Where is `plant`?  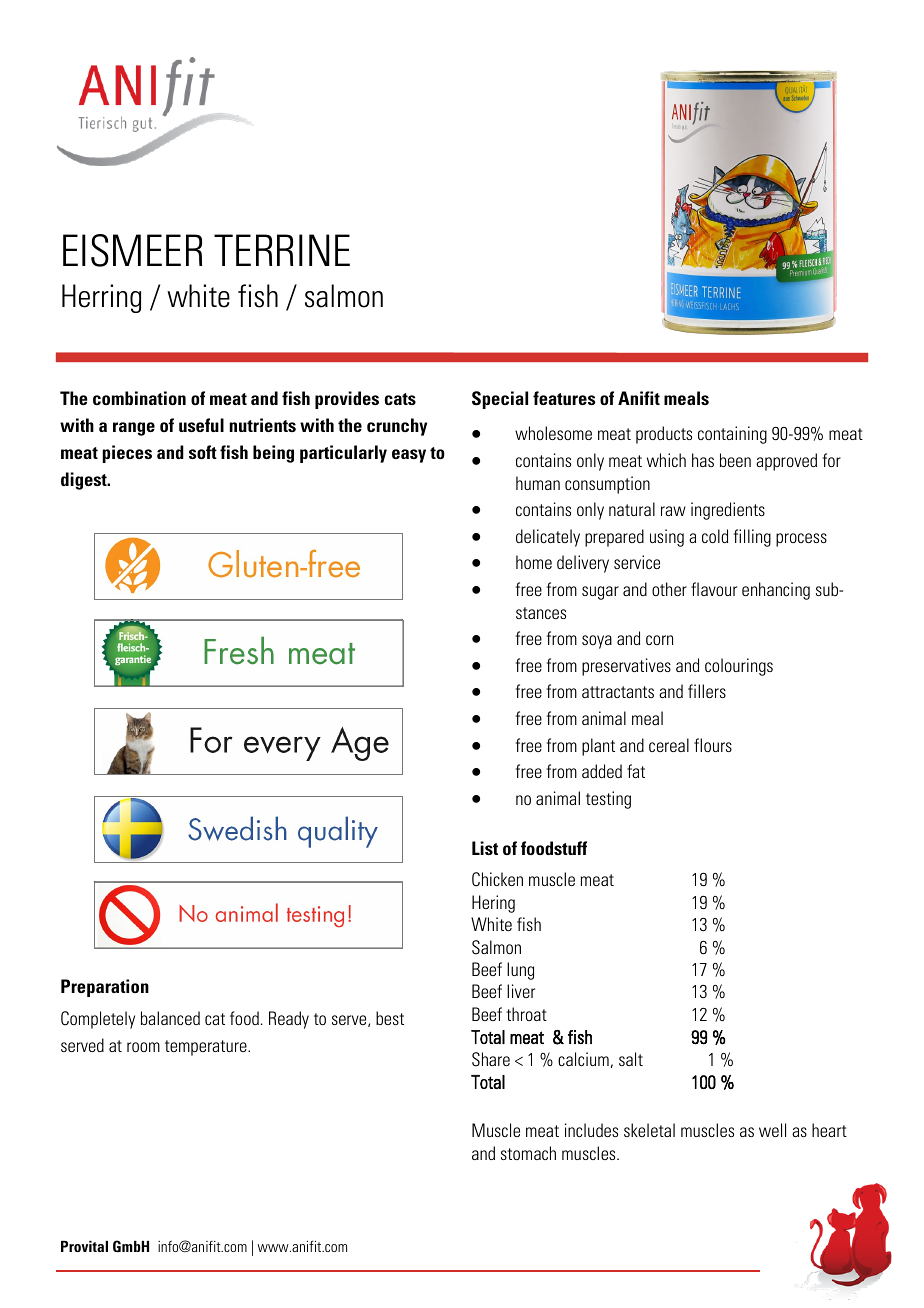
plant is located at coordinates (598, 747).
